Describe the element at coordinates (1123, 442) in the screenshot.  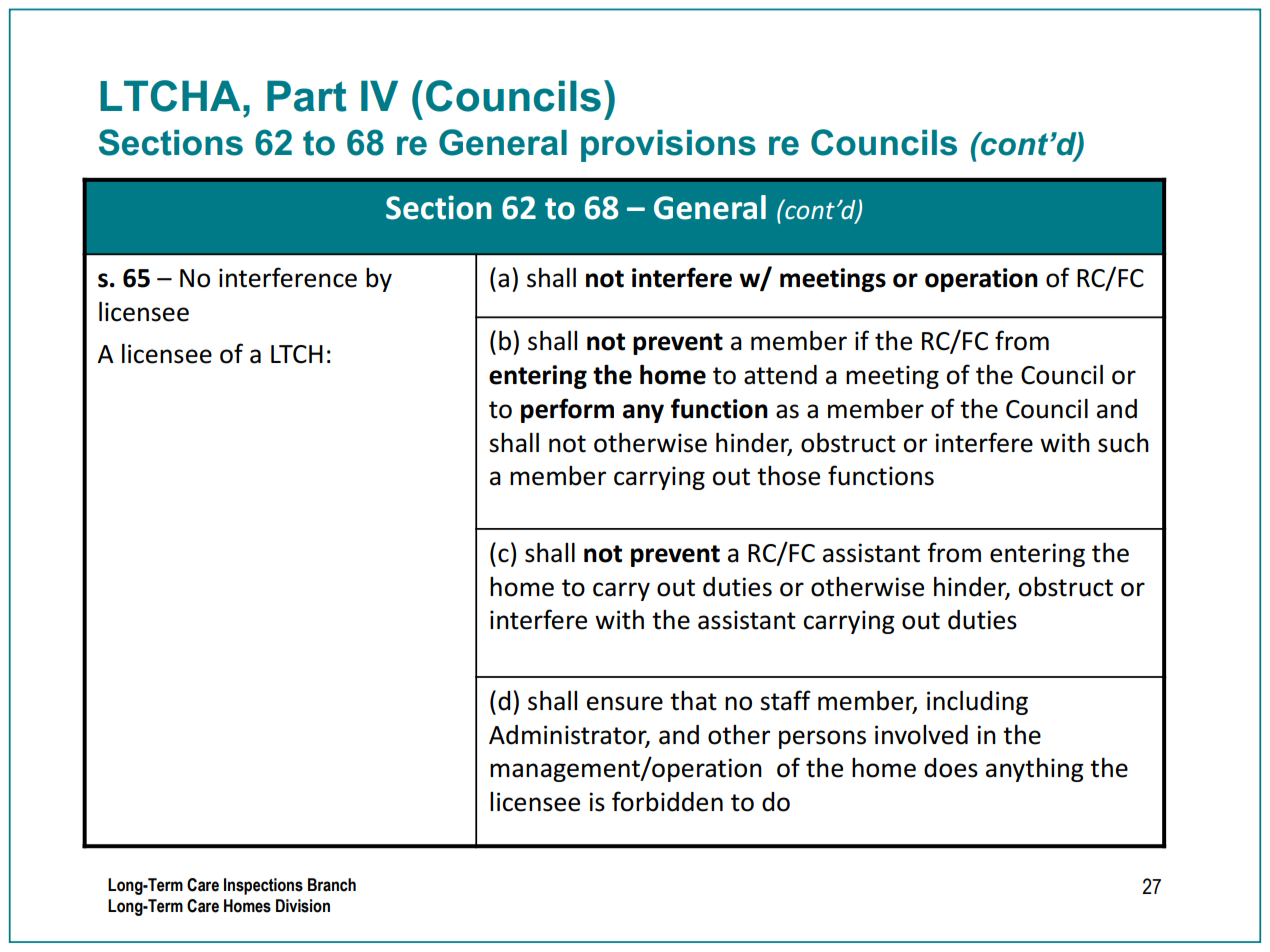
I see `such` at that location.
